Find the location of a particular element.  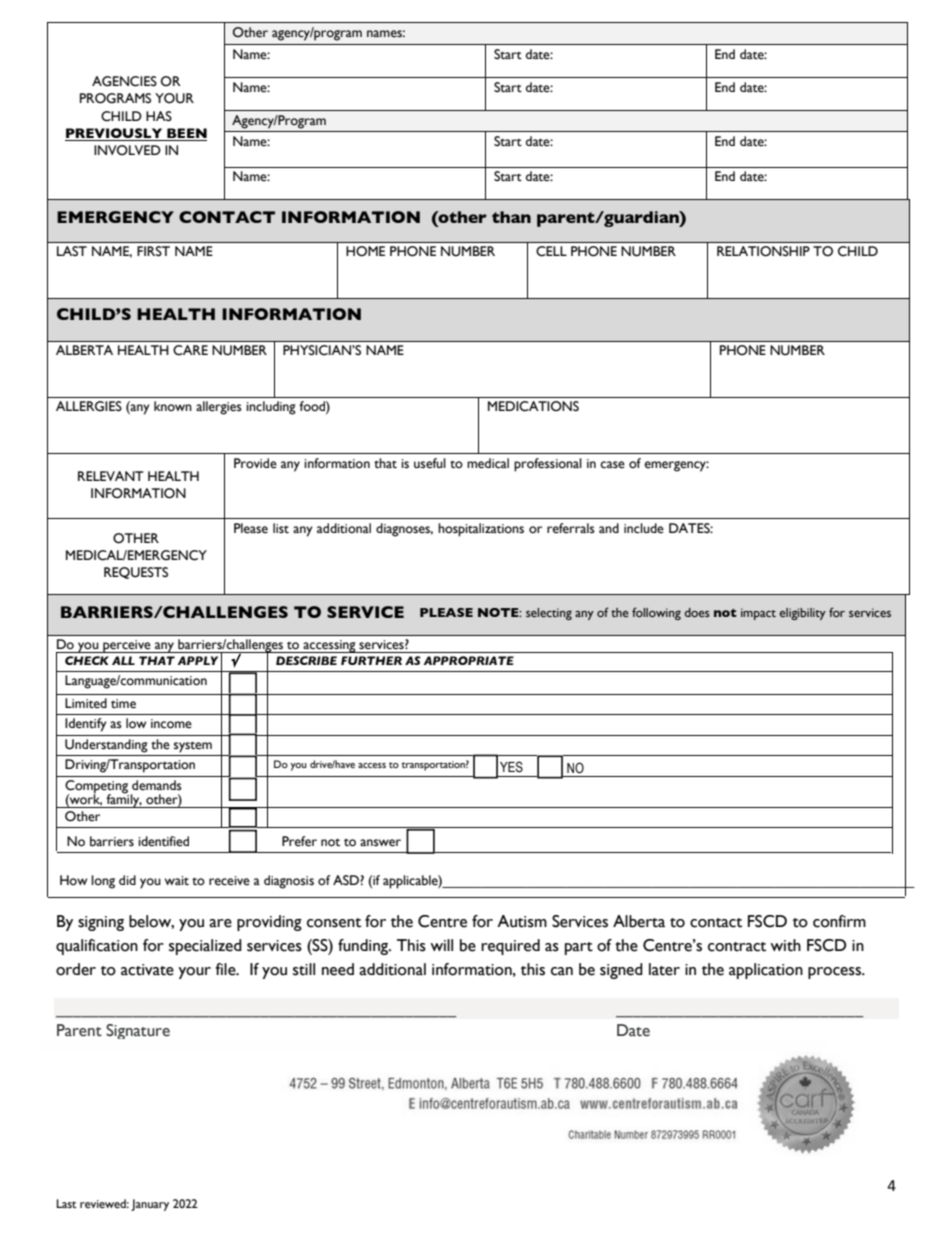

identified is located at coordinates (163, 841).
